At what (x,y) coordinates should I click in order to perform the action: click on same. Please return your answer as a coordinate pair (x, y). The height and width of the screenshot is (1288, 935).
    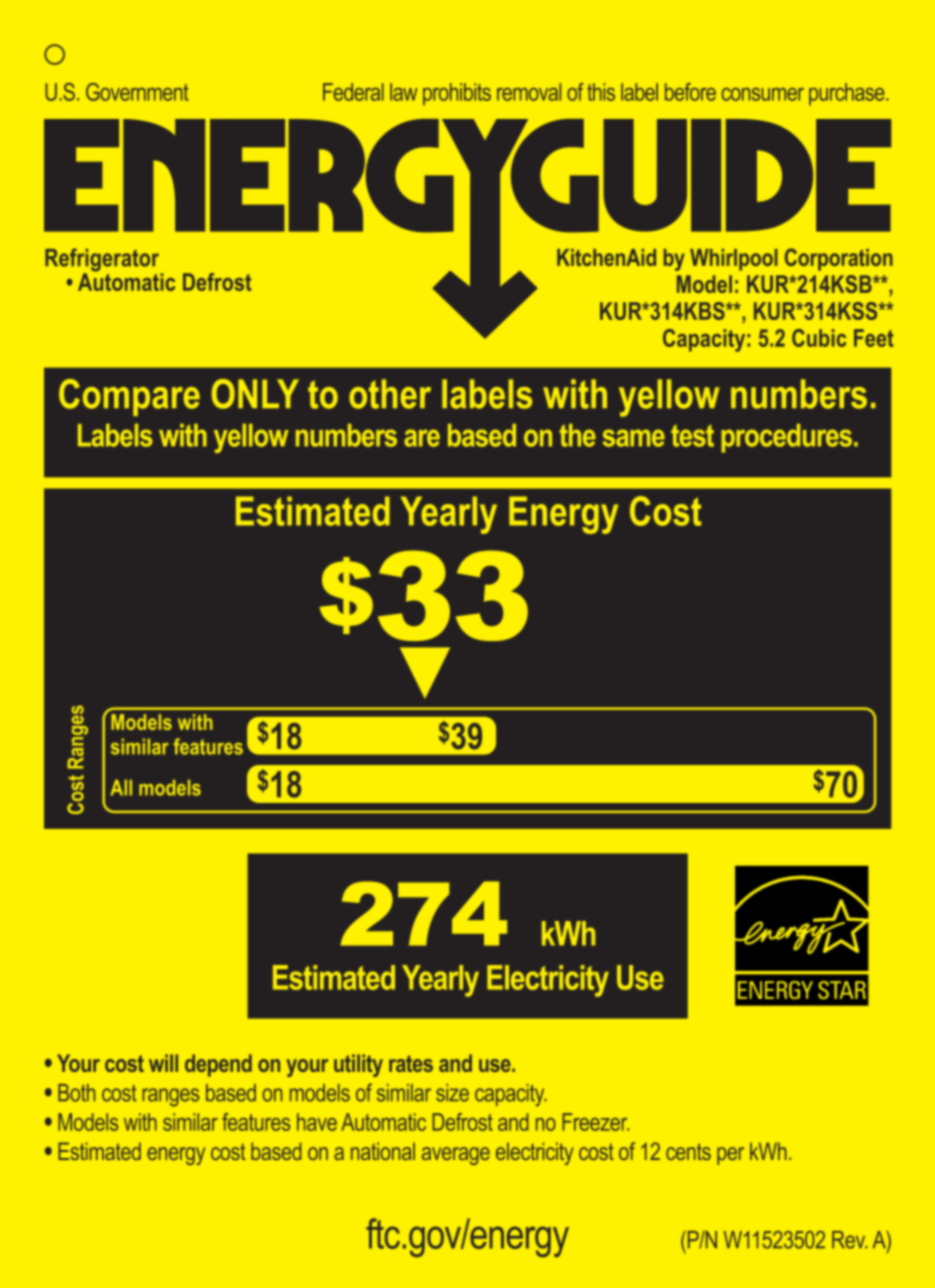
    Looking at the image, I should click on (634, 438).
